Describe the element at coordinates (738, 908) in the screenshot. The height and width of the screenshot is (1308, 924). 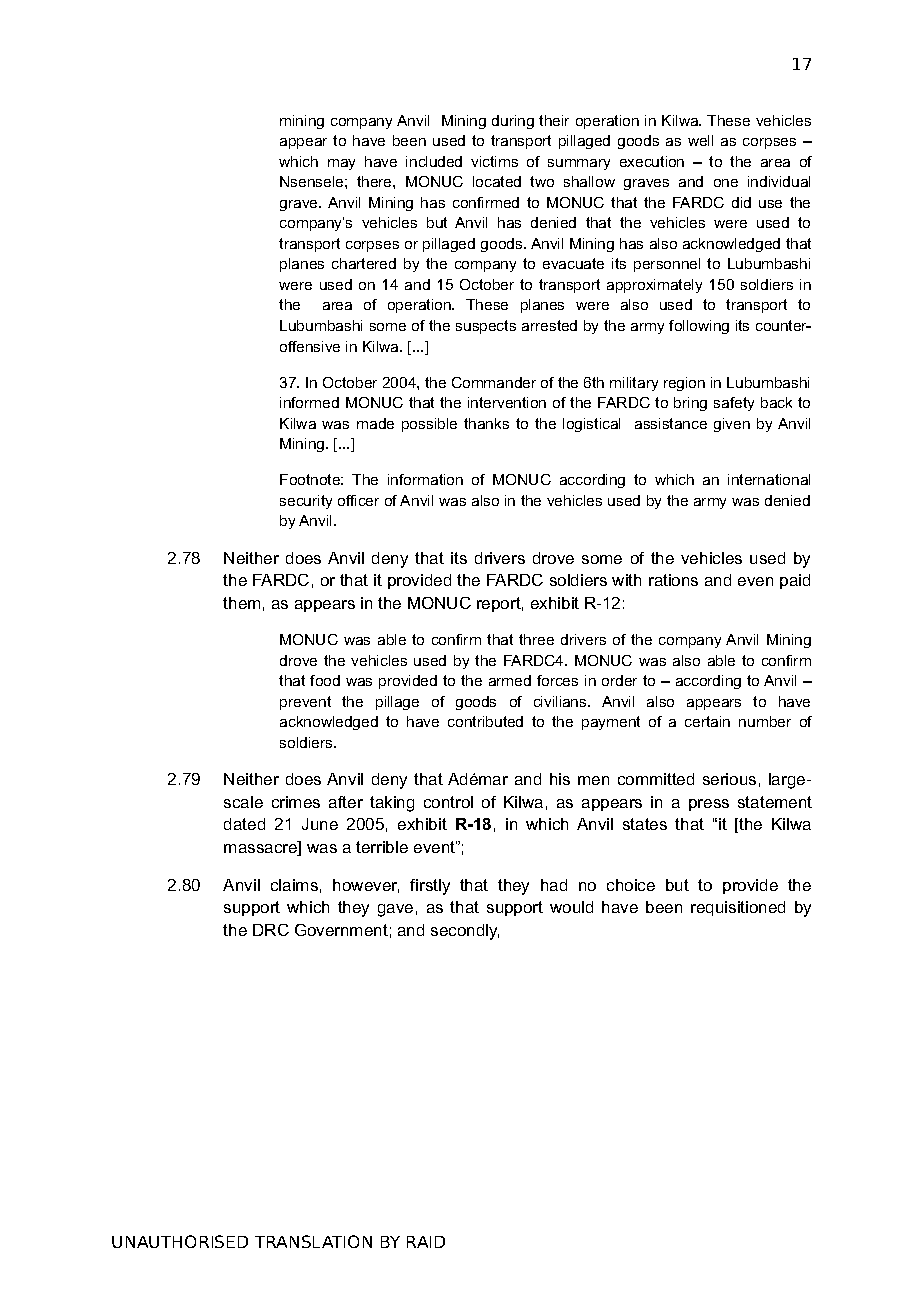
I see `requisitioned` at that location.
